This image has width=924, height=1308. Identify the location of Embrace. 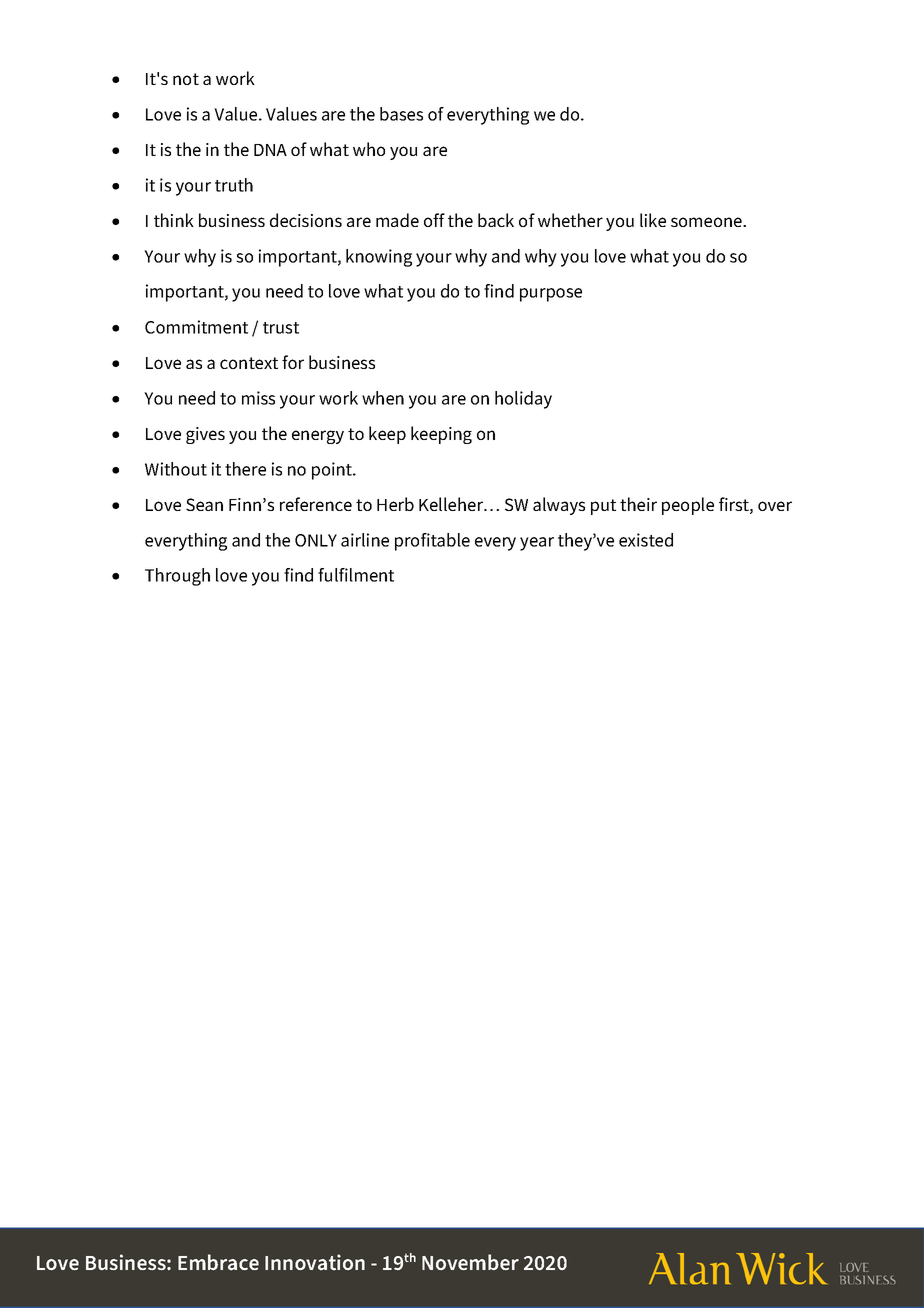
(218, 1262).
